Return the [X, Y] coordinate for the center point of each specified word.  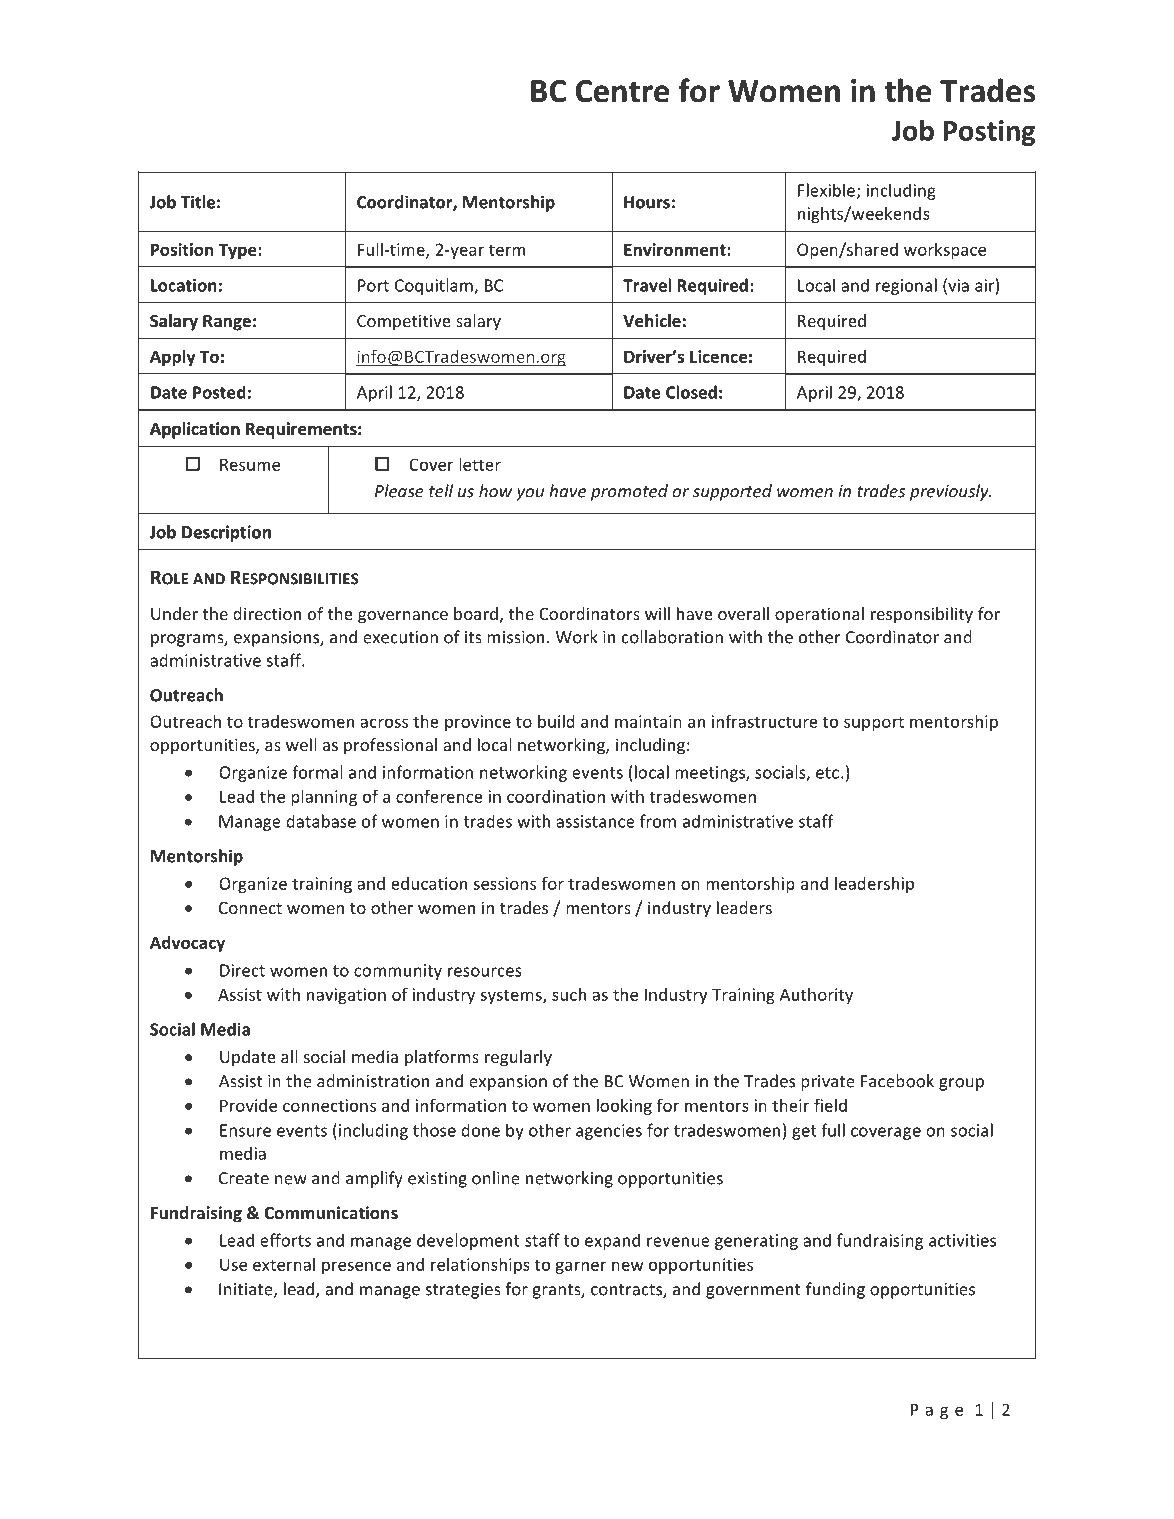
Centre [622, 91]
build [556, 721]
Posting [989, 133]
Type [239, 251]
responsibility [922, 615]
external [284, 1264]
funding [835, 1290]
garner [580, 1267]
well [301, 744]
